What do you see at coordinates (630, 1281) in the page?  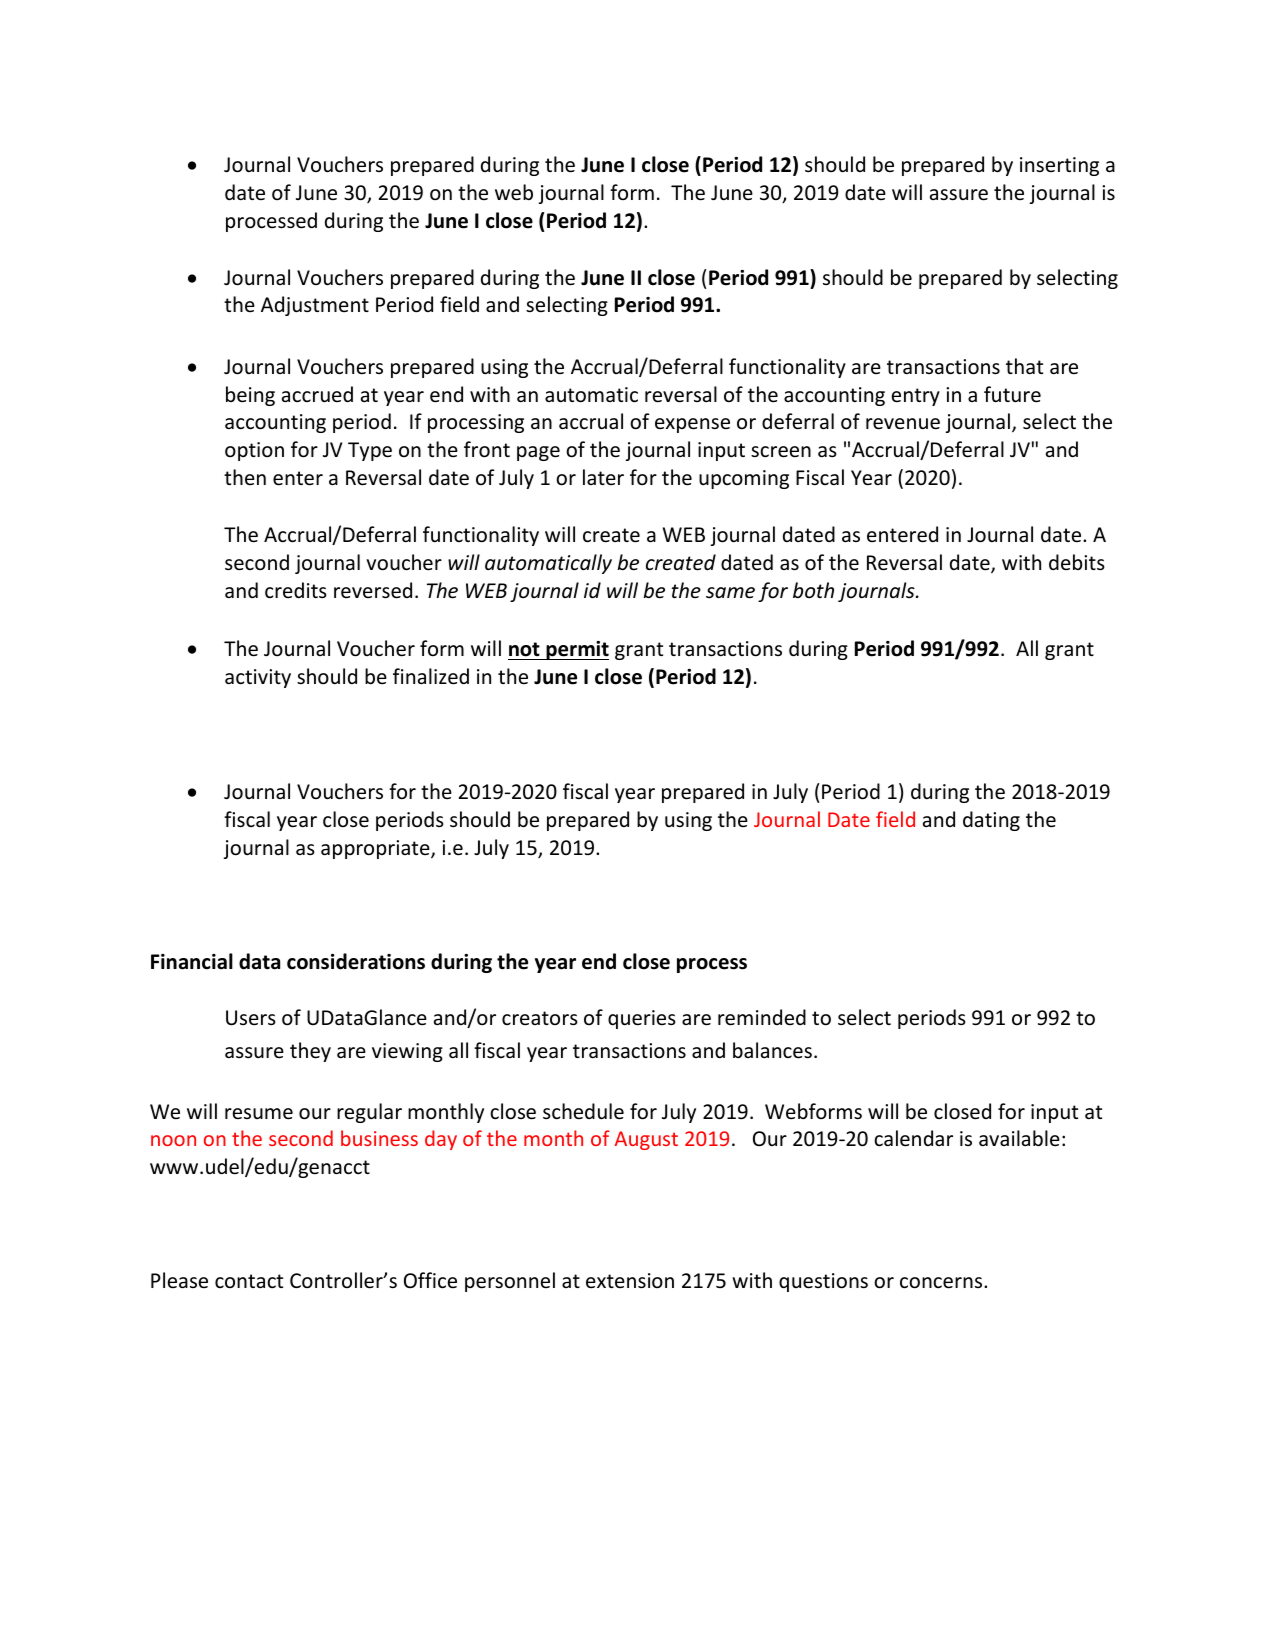 I see `extension` at bounding box center [630, 1281].
